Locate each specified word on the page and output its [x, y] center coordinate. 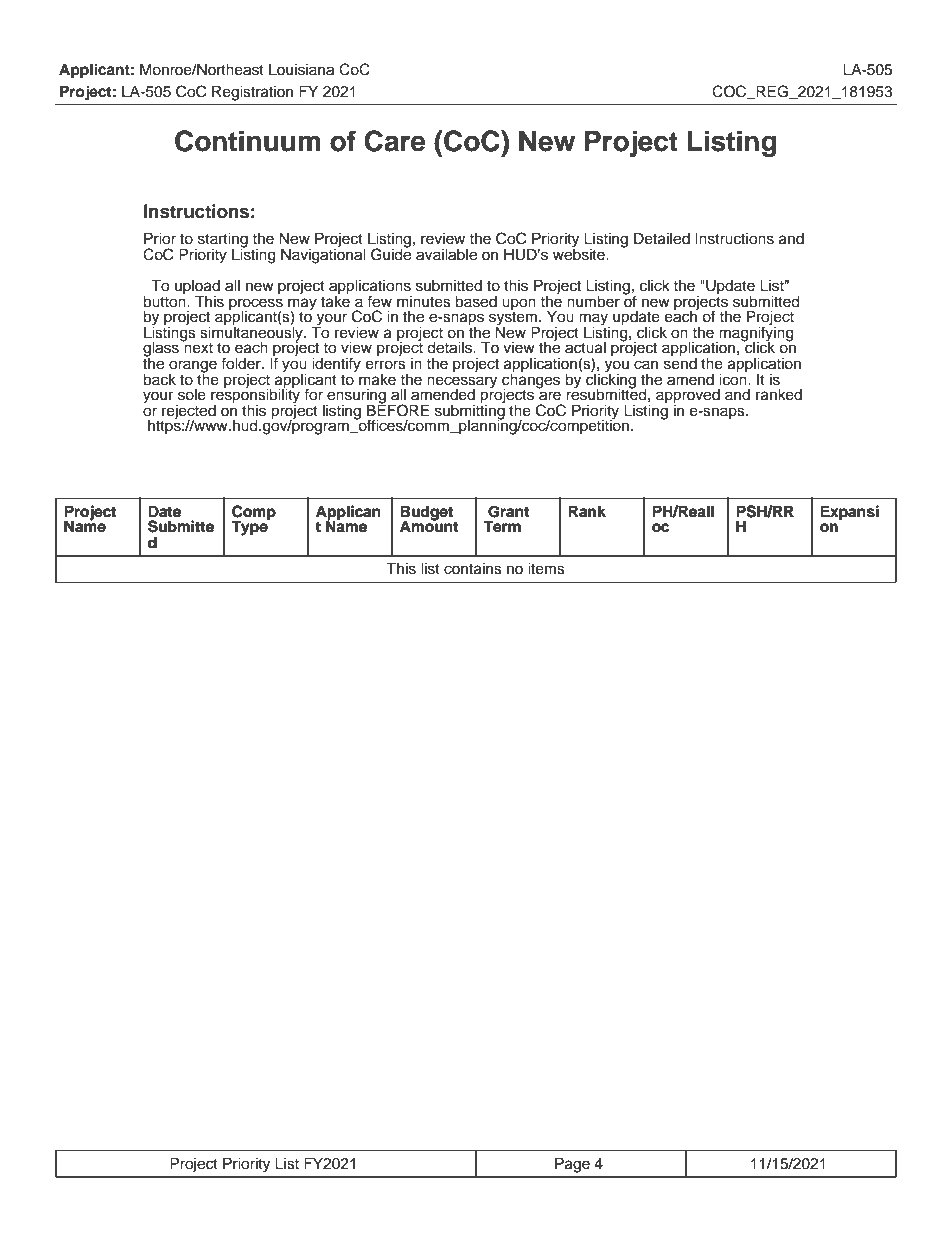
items [546, 569]
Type [250, 527]
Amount [429, 525]
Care [394, 141]
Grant [508, 512]
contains [473, 569]
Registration [252, 93]
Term [502, 526]
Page [572, 1165]
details [450, 348]
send [680, 362]
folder [242, 363]
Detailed [662, 238]
